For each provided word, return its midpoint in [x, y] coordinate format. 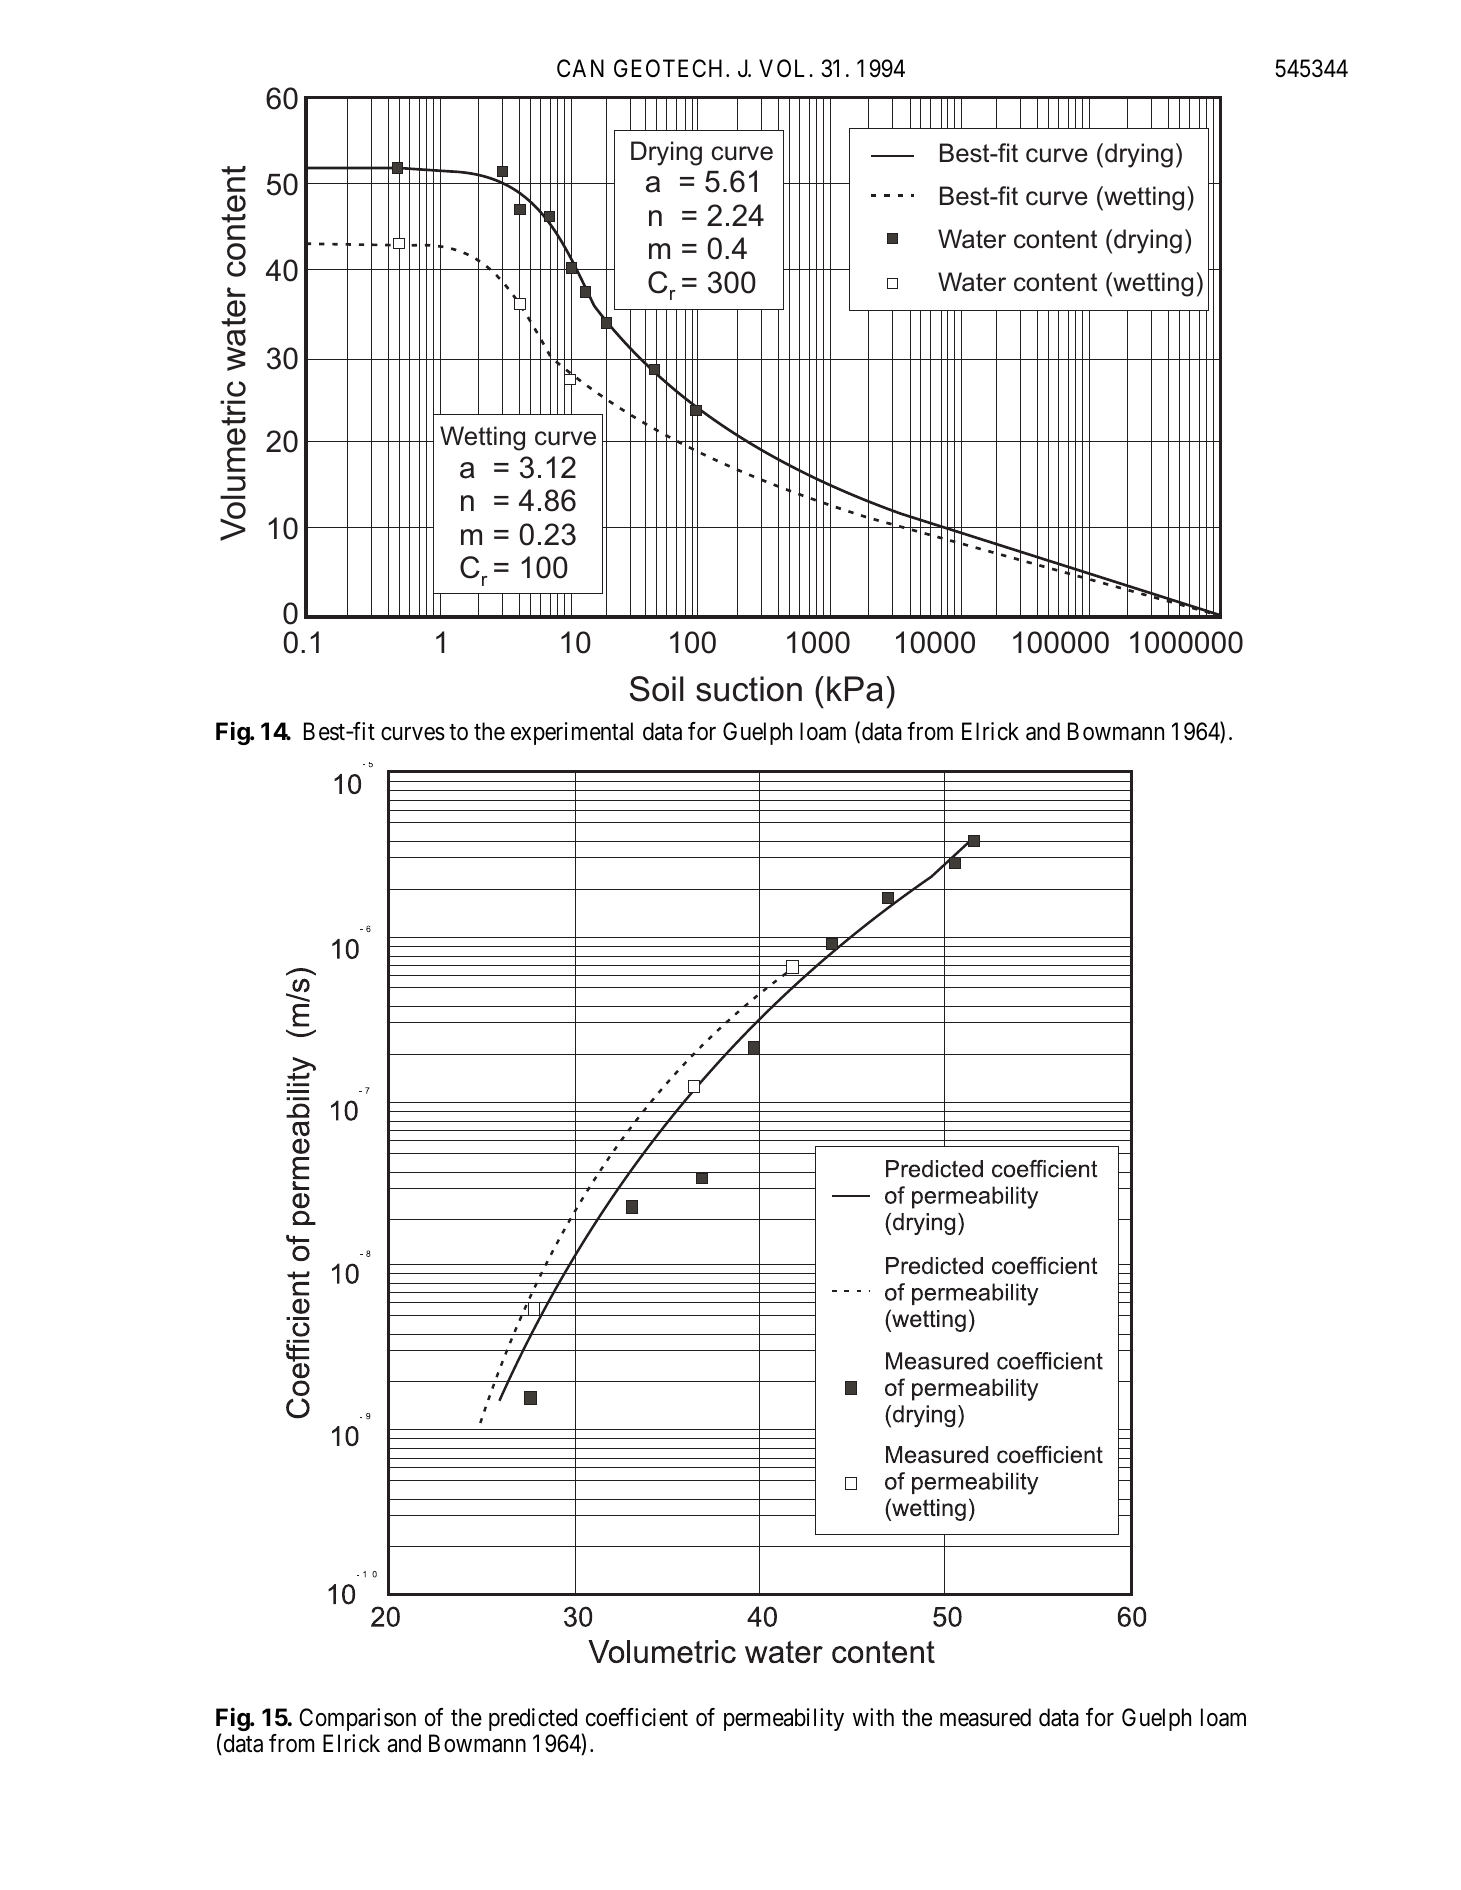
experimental [572, 733]
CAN [580, 68]
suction [749, 689]
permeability [784, 1719]
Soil [657, 689]
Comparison [357, 1719]
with [873, 1717]
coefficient [637, 1717]
